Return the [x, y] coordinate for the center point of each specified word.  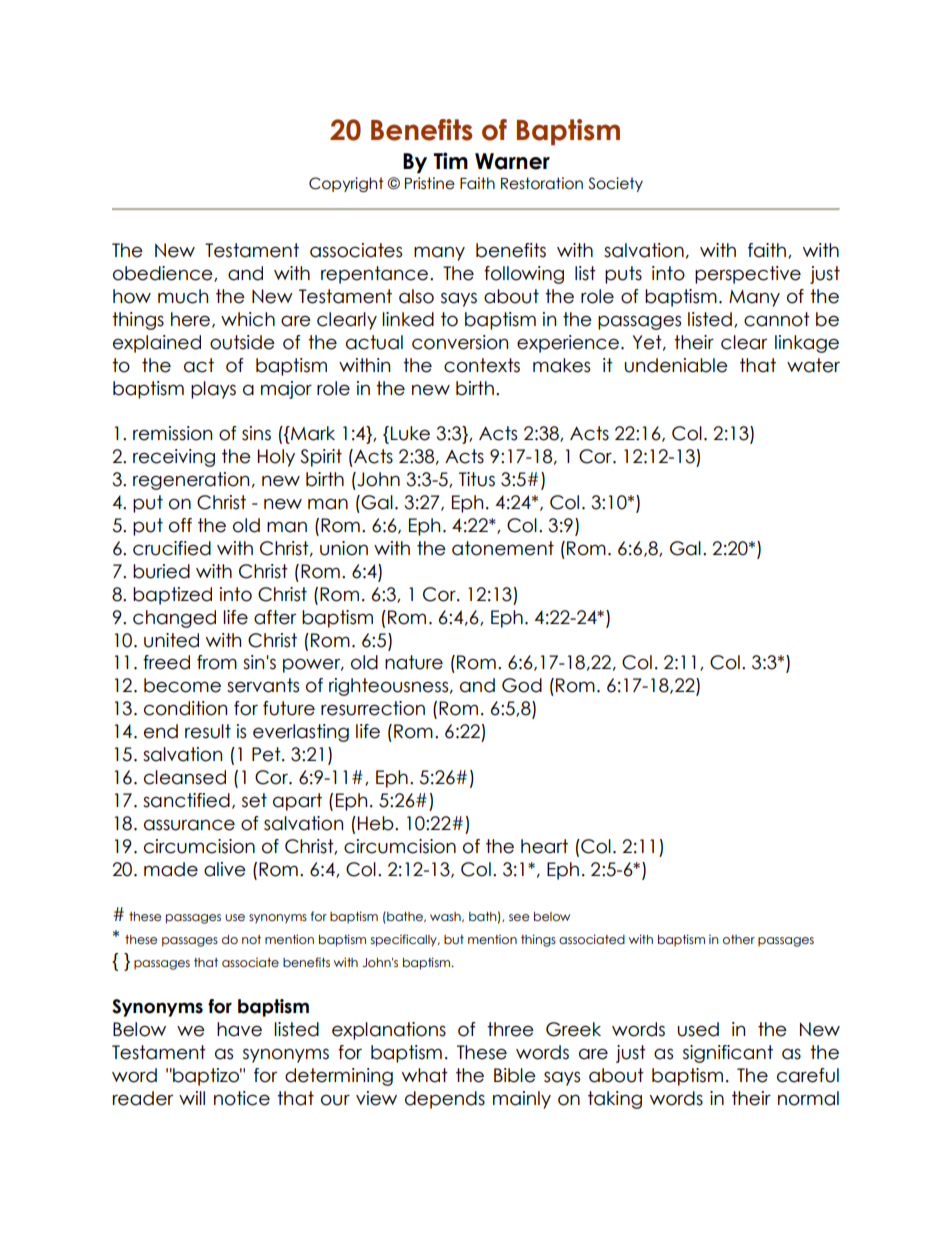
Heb [377, 823]
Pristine [430, 183]
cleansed [185, 777]
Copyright [346, 184]
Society [615, 184]
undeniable [676, 365]
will [192, 1098]
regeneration [191, 481]
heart [544, 846]
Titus [477, 479]
